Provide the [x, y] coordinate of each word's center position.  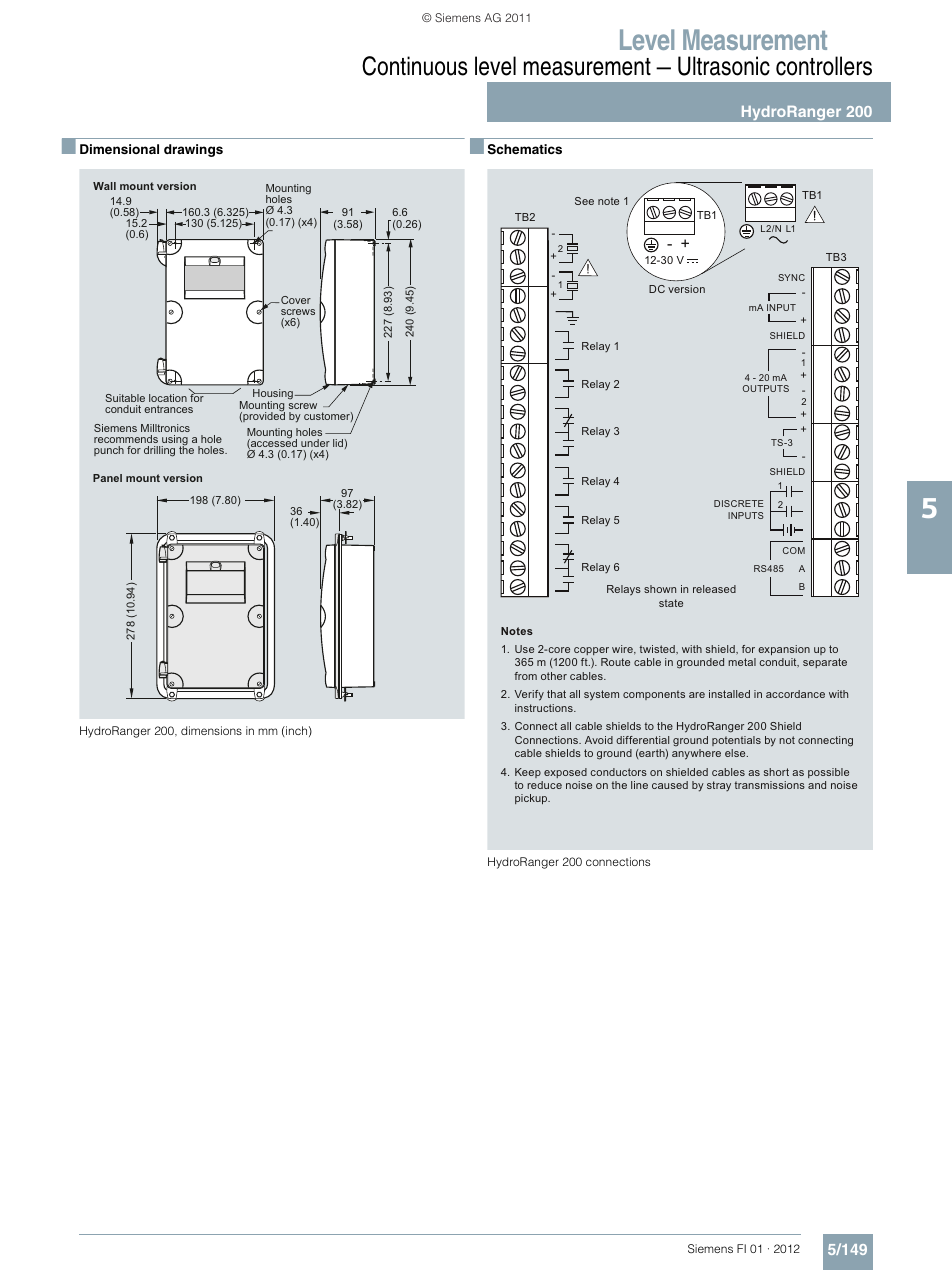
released [714, 589]
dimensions [211, 730]
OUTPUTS [766, 388]
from [525, 676]
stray [719, 786]
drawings [193, 150]
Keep [528, 773]
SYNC [791, 277]
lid [338, 443]
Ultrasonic [724, 66]
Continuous [414, 66]
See [584, 201]
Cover [296, 300]
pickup [532, 799]
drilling [159, 451]
